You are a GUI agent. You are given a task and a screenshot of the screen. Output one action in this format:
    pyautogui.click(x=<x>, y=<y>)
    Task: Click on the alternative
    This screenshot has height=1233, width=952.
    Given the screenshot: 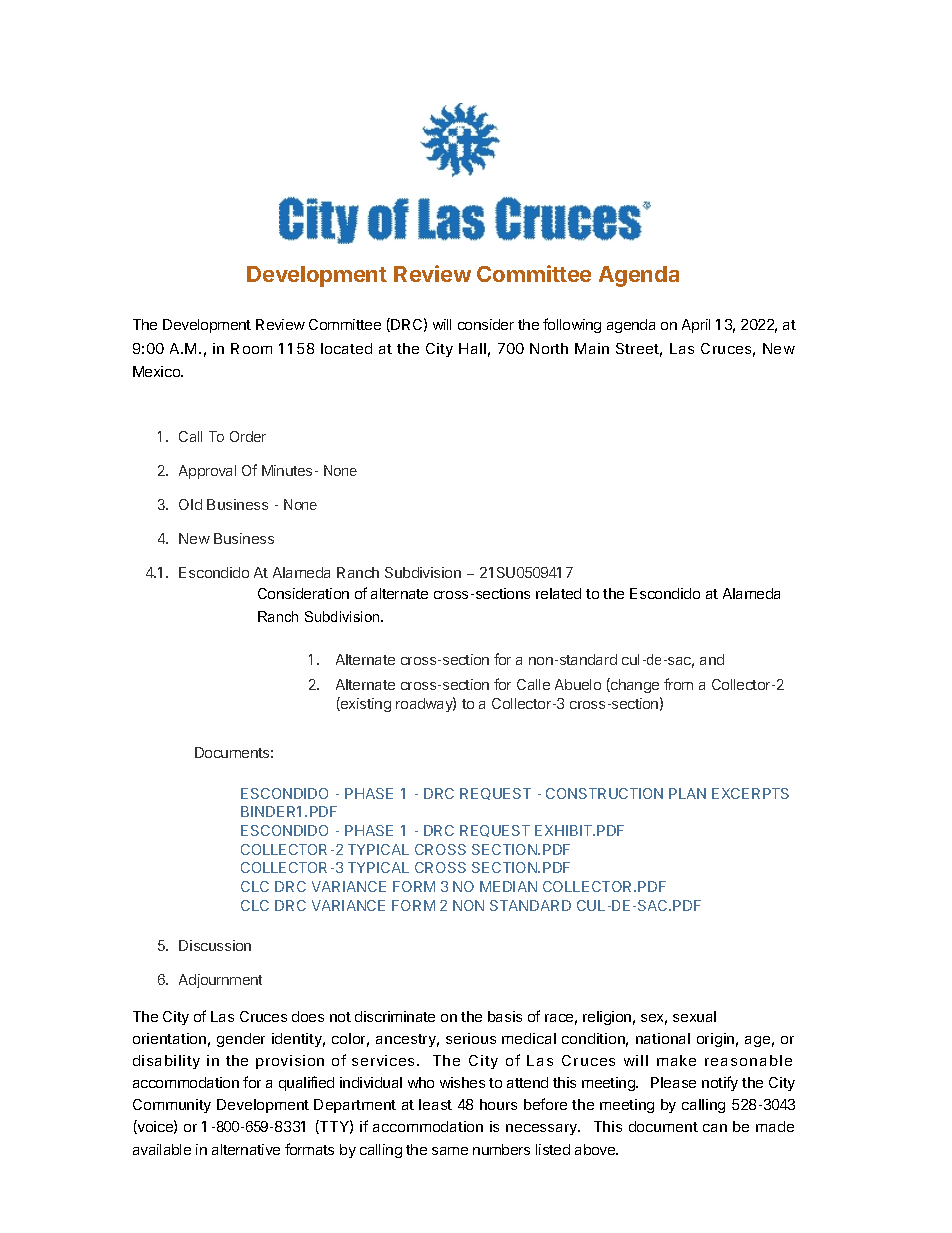 What is the action you would take?
    pyautogui.click(x=246, y=1149)
